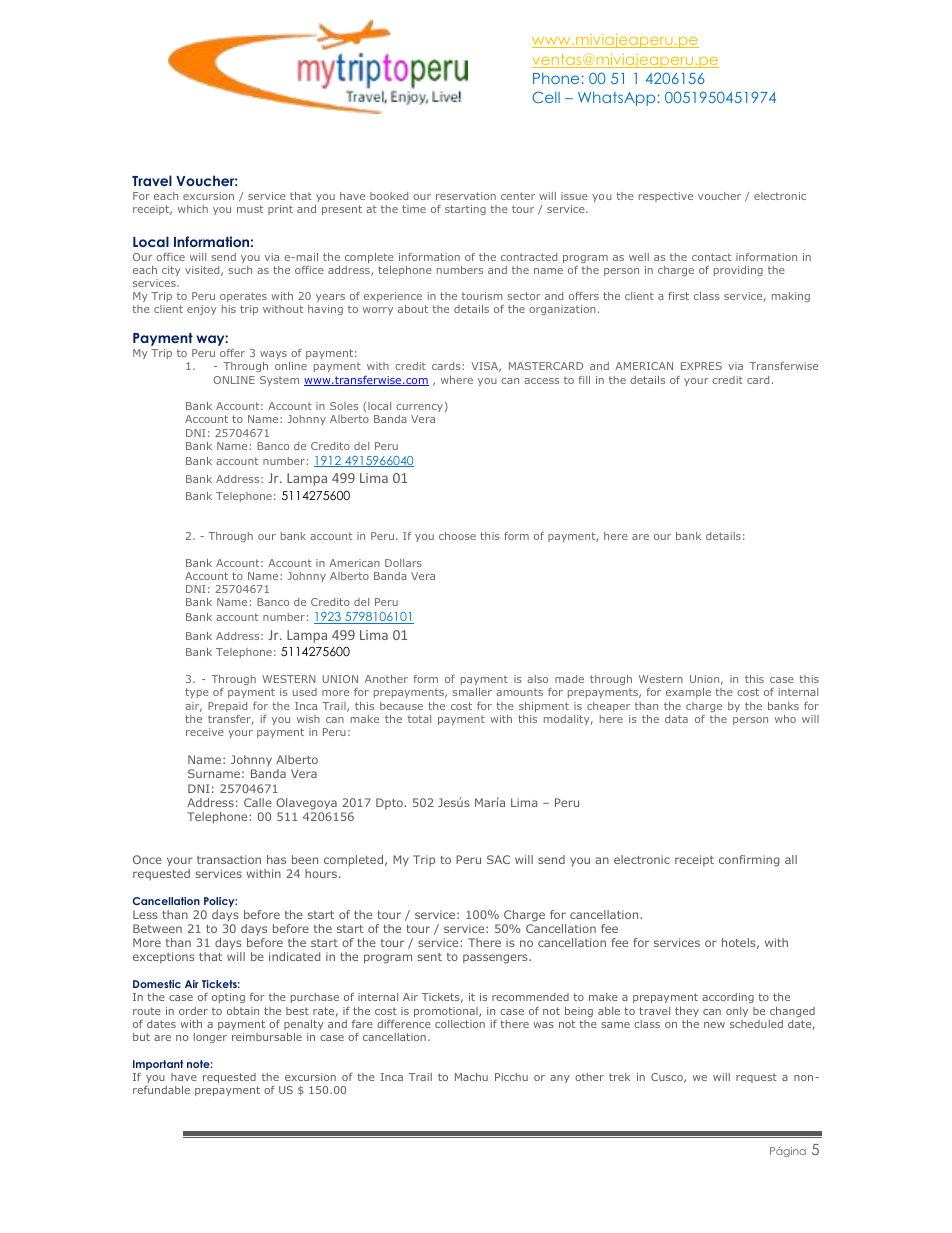 This screenshot has height=1233, width=952. What do you see at coordinates (472, 692) in the screenshot?
I see `smaller` at bounding box center [472, 692].
